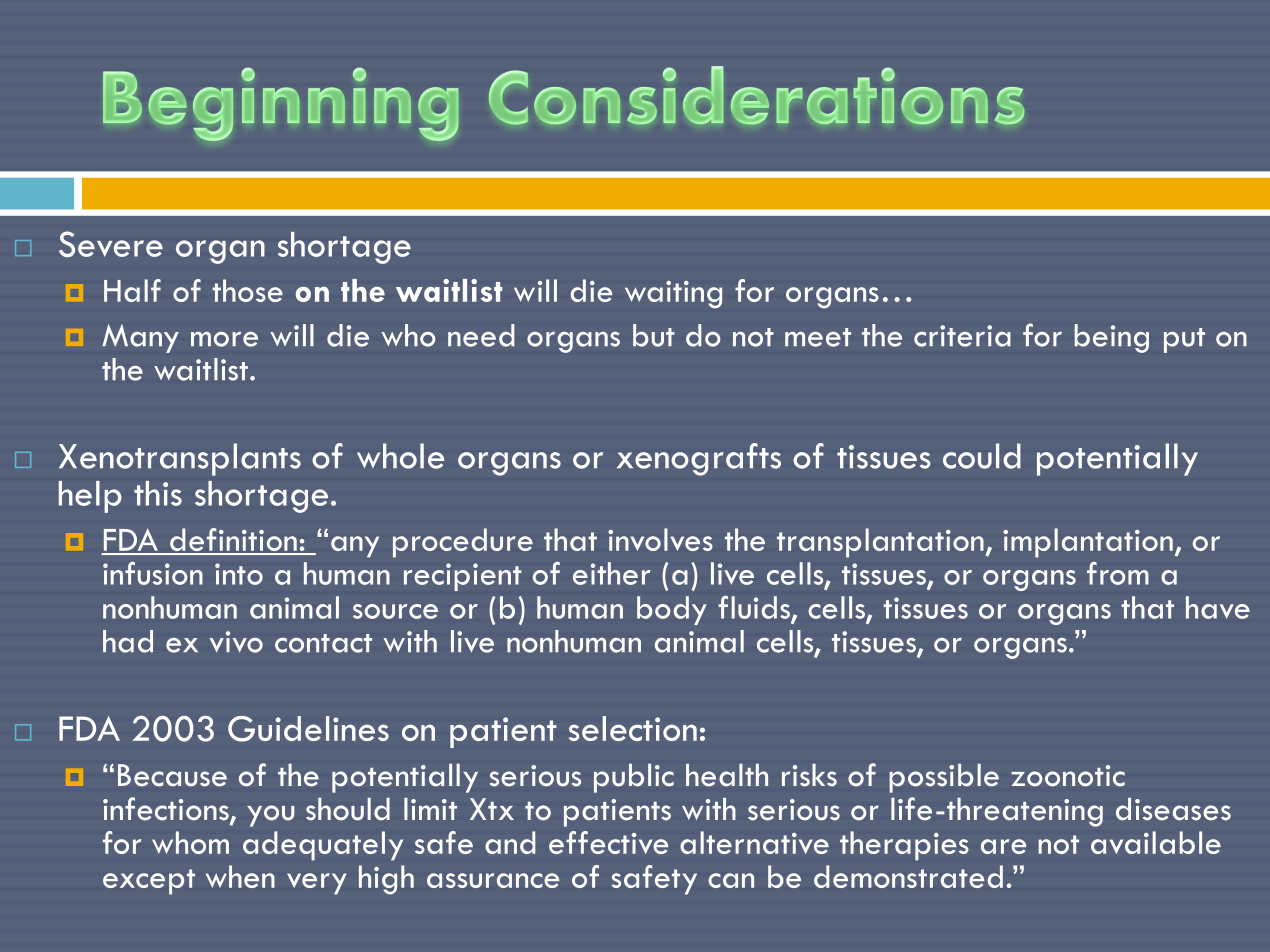 This page has height=952, width=1270. What do you see at coordinates (1004, 846) in the page?
I see `are` at bounding box center [1004, 846].
